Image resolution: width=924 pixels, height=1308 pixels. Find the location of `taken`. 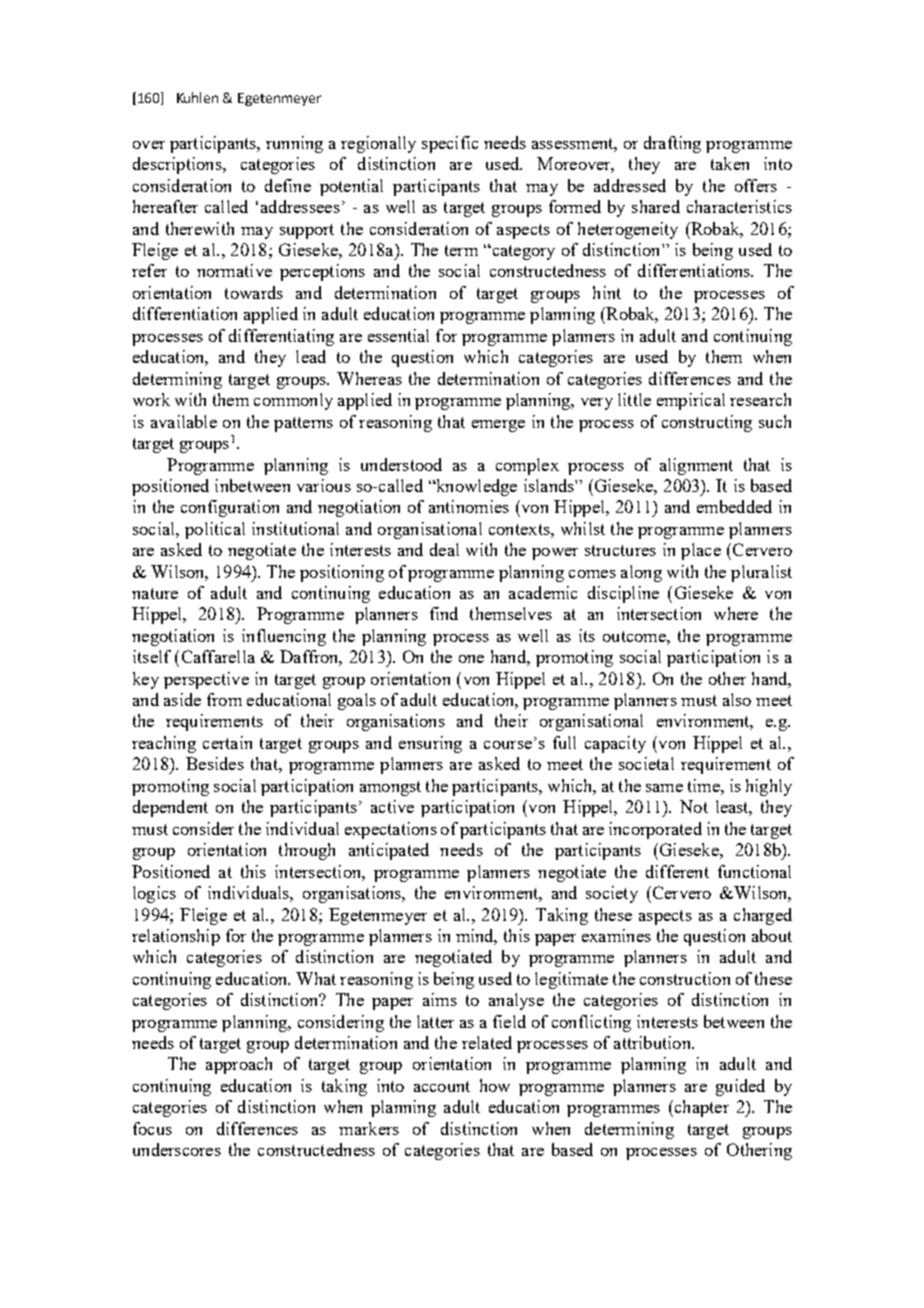

taken is located at coordinates (730, 163).
